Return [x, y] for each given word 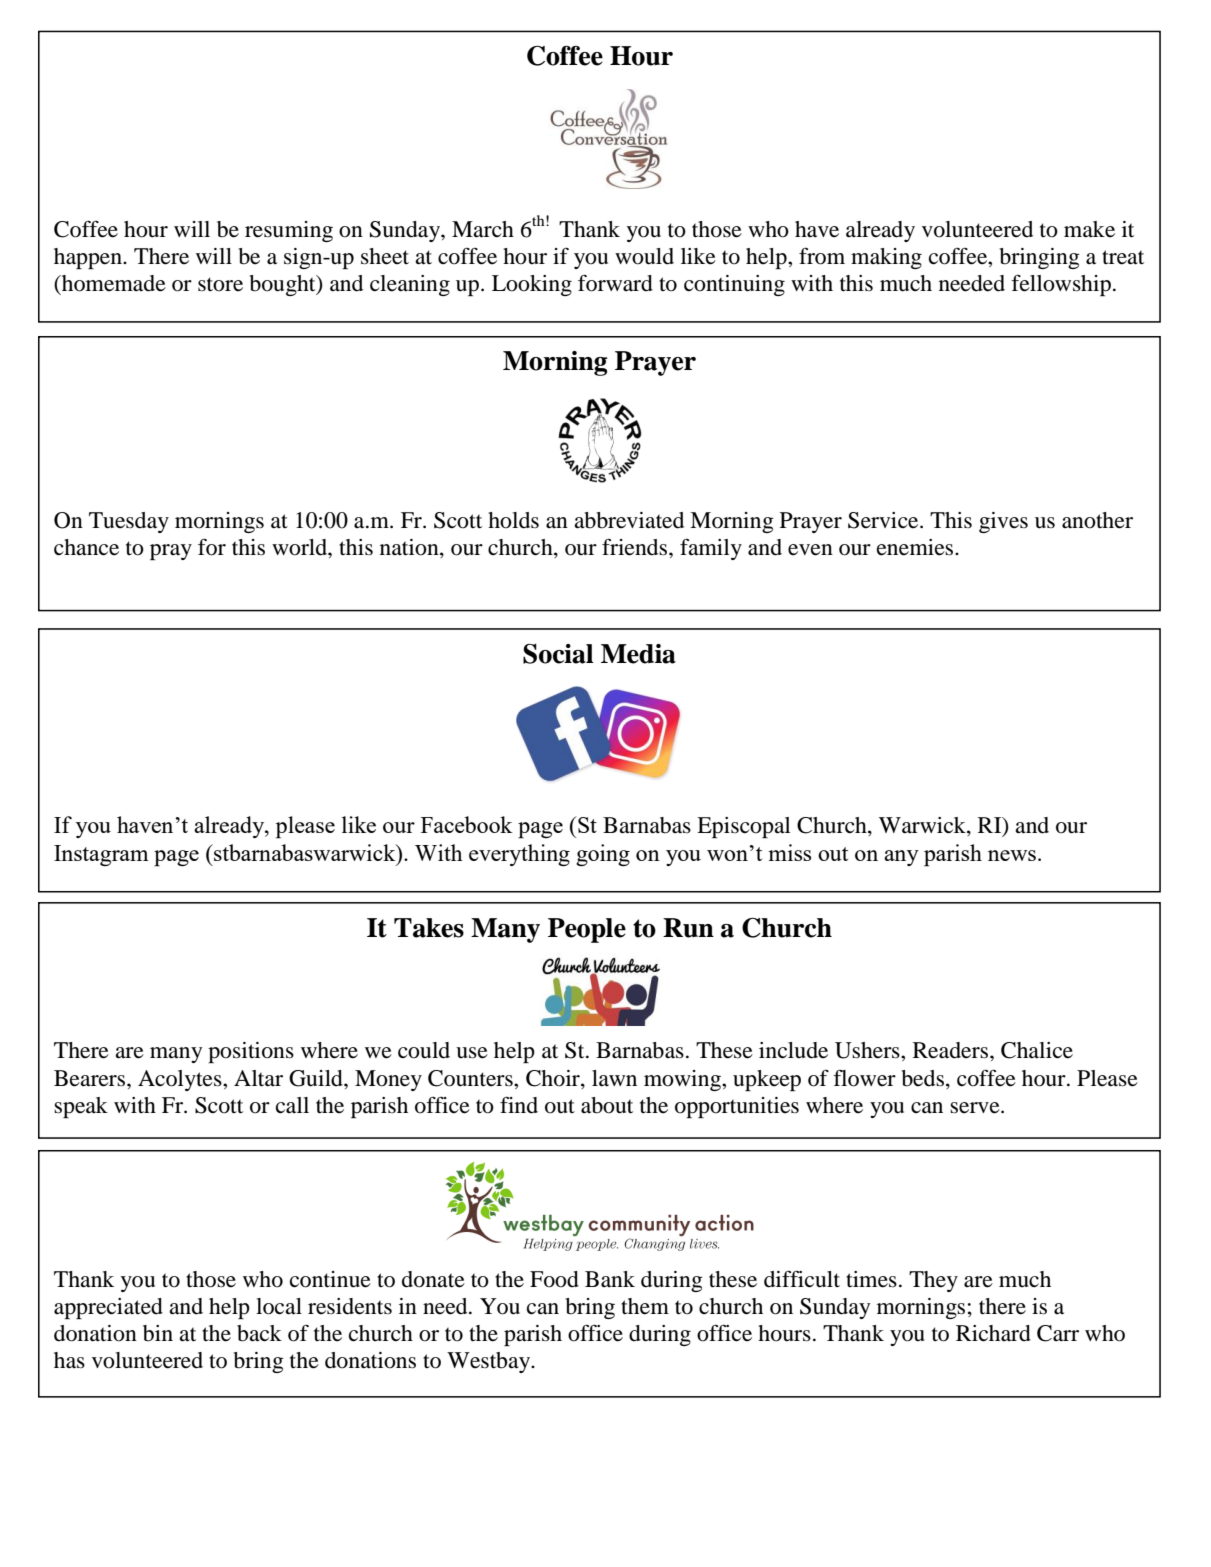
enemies [916, 547]
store [220, 284]
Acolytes [181, 1080]
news [1012, 855]
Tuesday [129, 522]
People [587, 930]
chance [86, 547]
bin [158, 1333]
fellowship [1061, 285]
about [607, 1105]
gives [1003, 522]
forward [615, 283]
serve [976, 1108]
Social [558, 653]
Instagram [101, 855]
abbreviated [629, 520]
